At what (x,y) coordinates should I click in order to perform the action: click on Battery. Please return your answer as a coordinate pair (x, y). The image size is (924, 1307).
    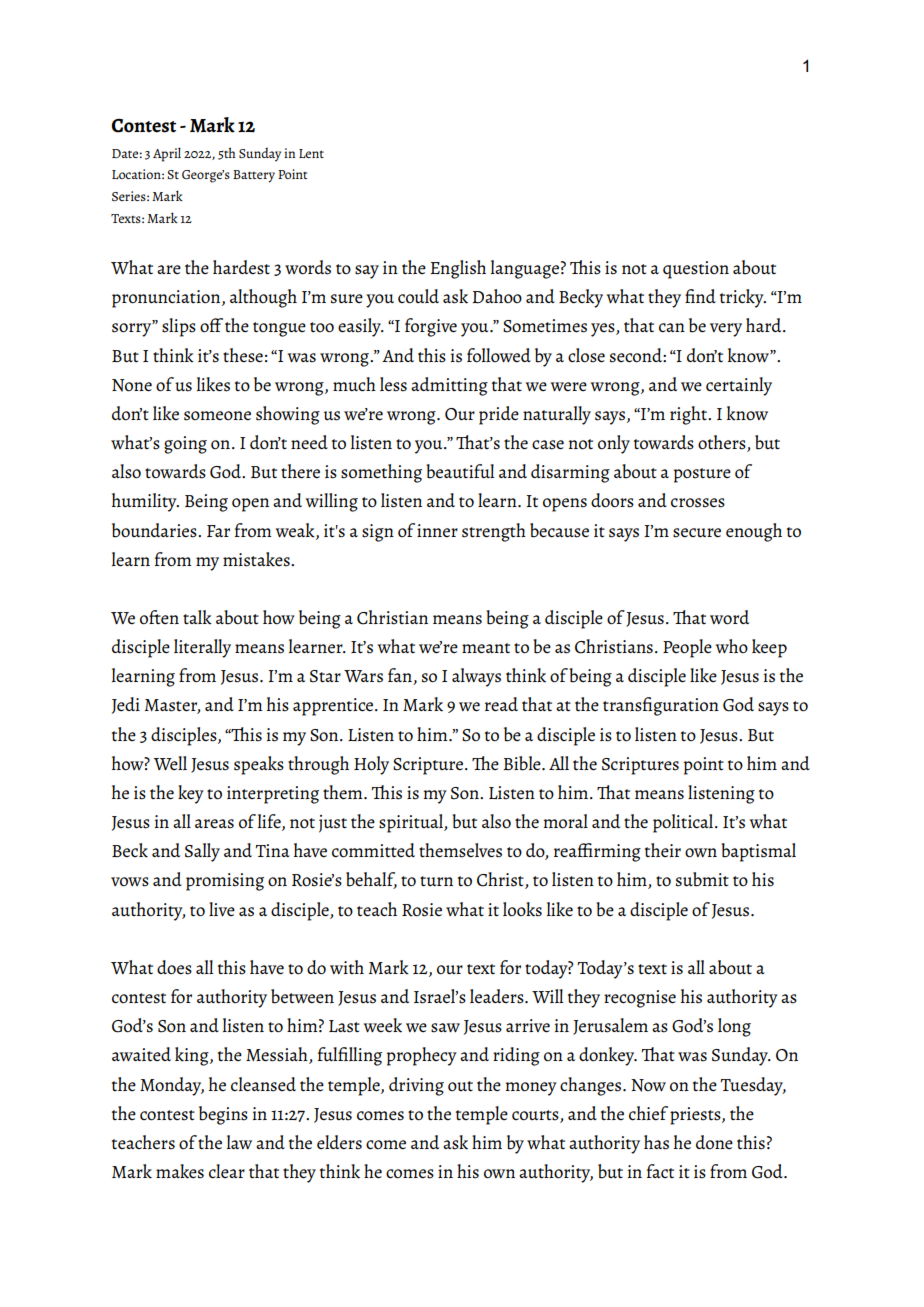
    Looking at the image, I should click on (254, 176).
